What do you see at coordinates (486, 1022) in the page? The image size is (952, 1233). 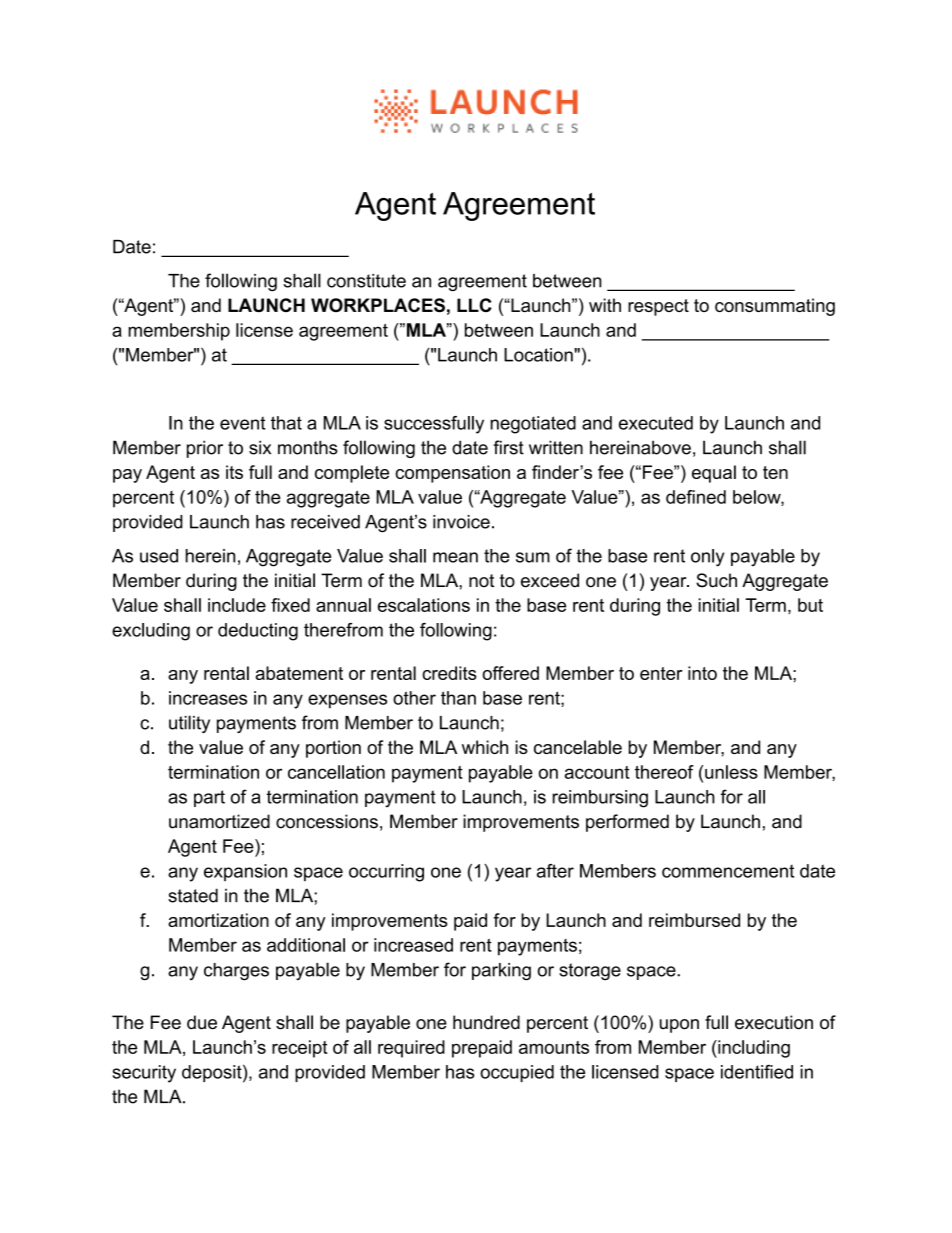 I see `hundred` at bounding box center [486, 1022].
